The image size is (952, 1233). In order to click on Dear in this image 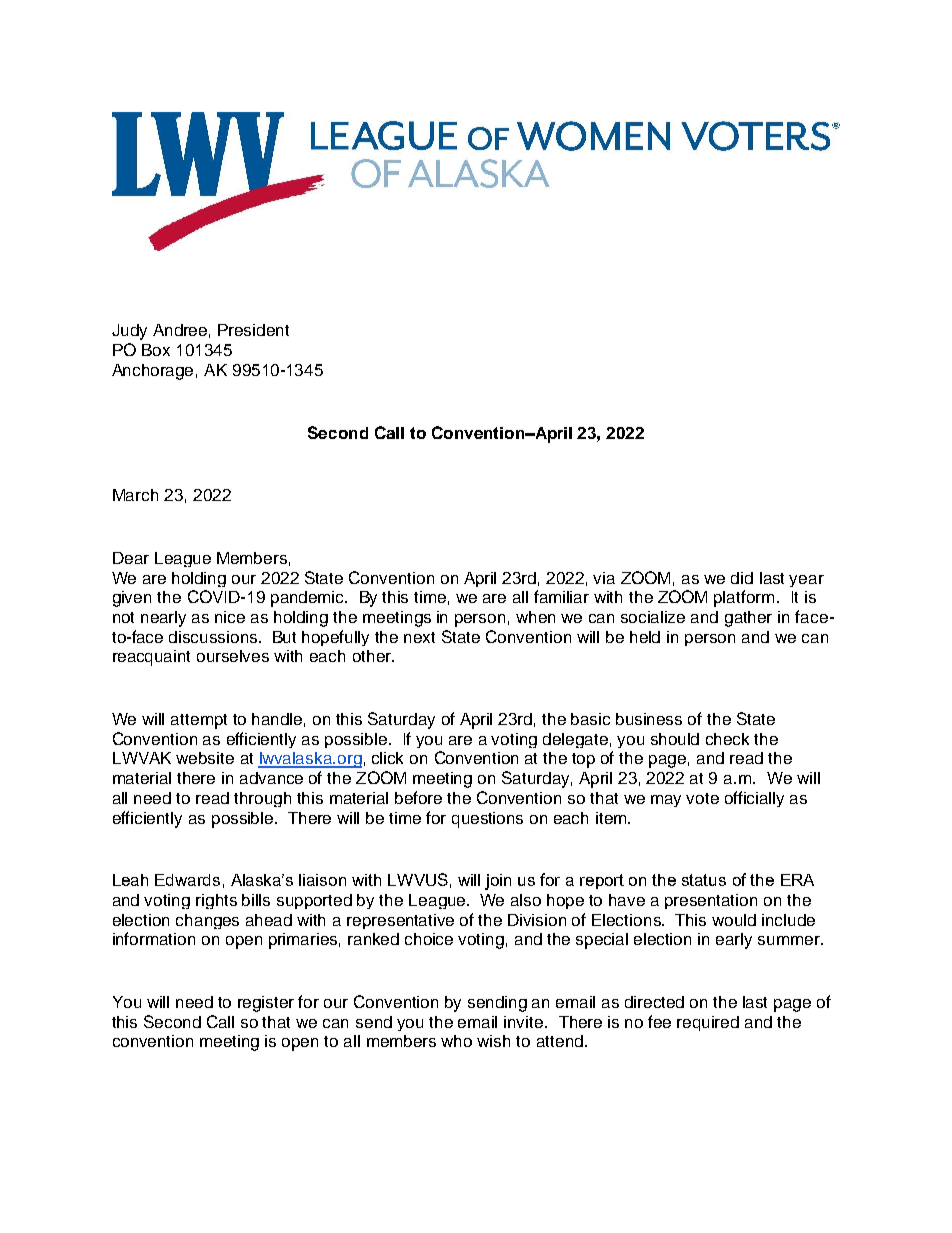, I will do `click(131, 558)`.
